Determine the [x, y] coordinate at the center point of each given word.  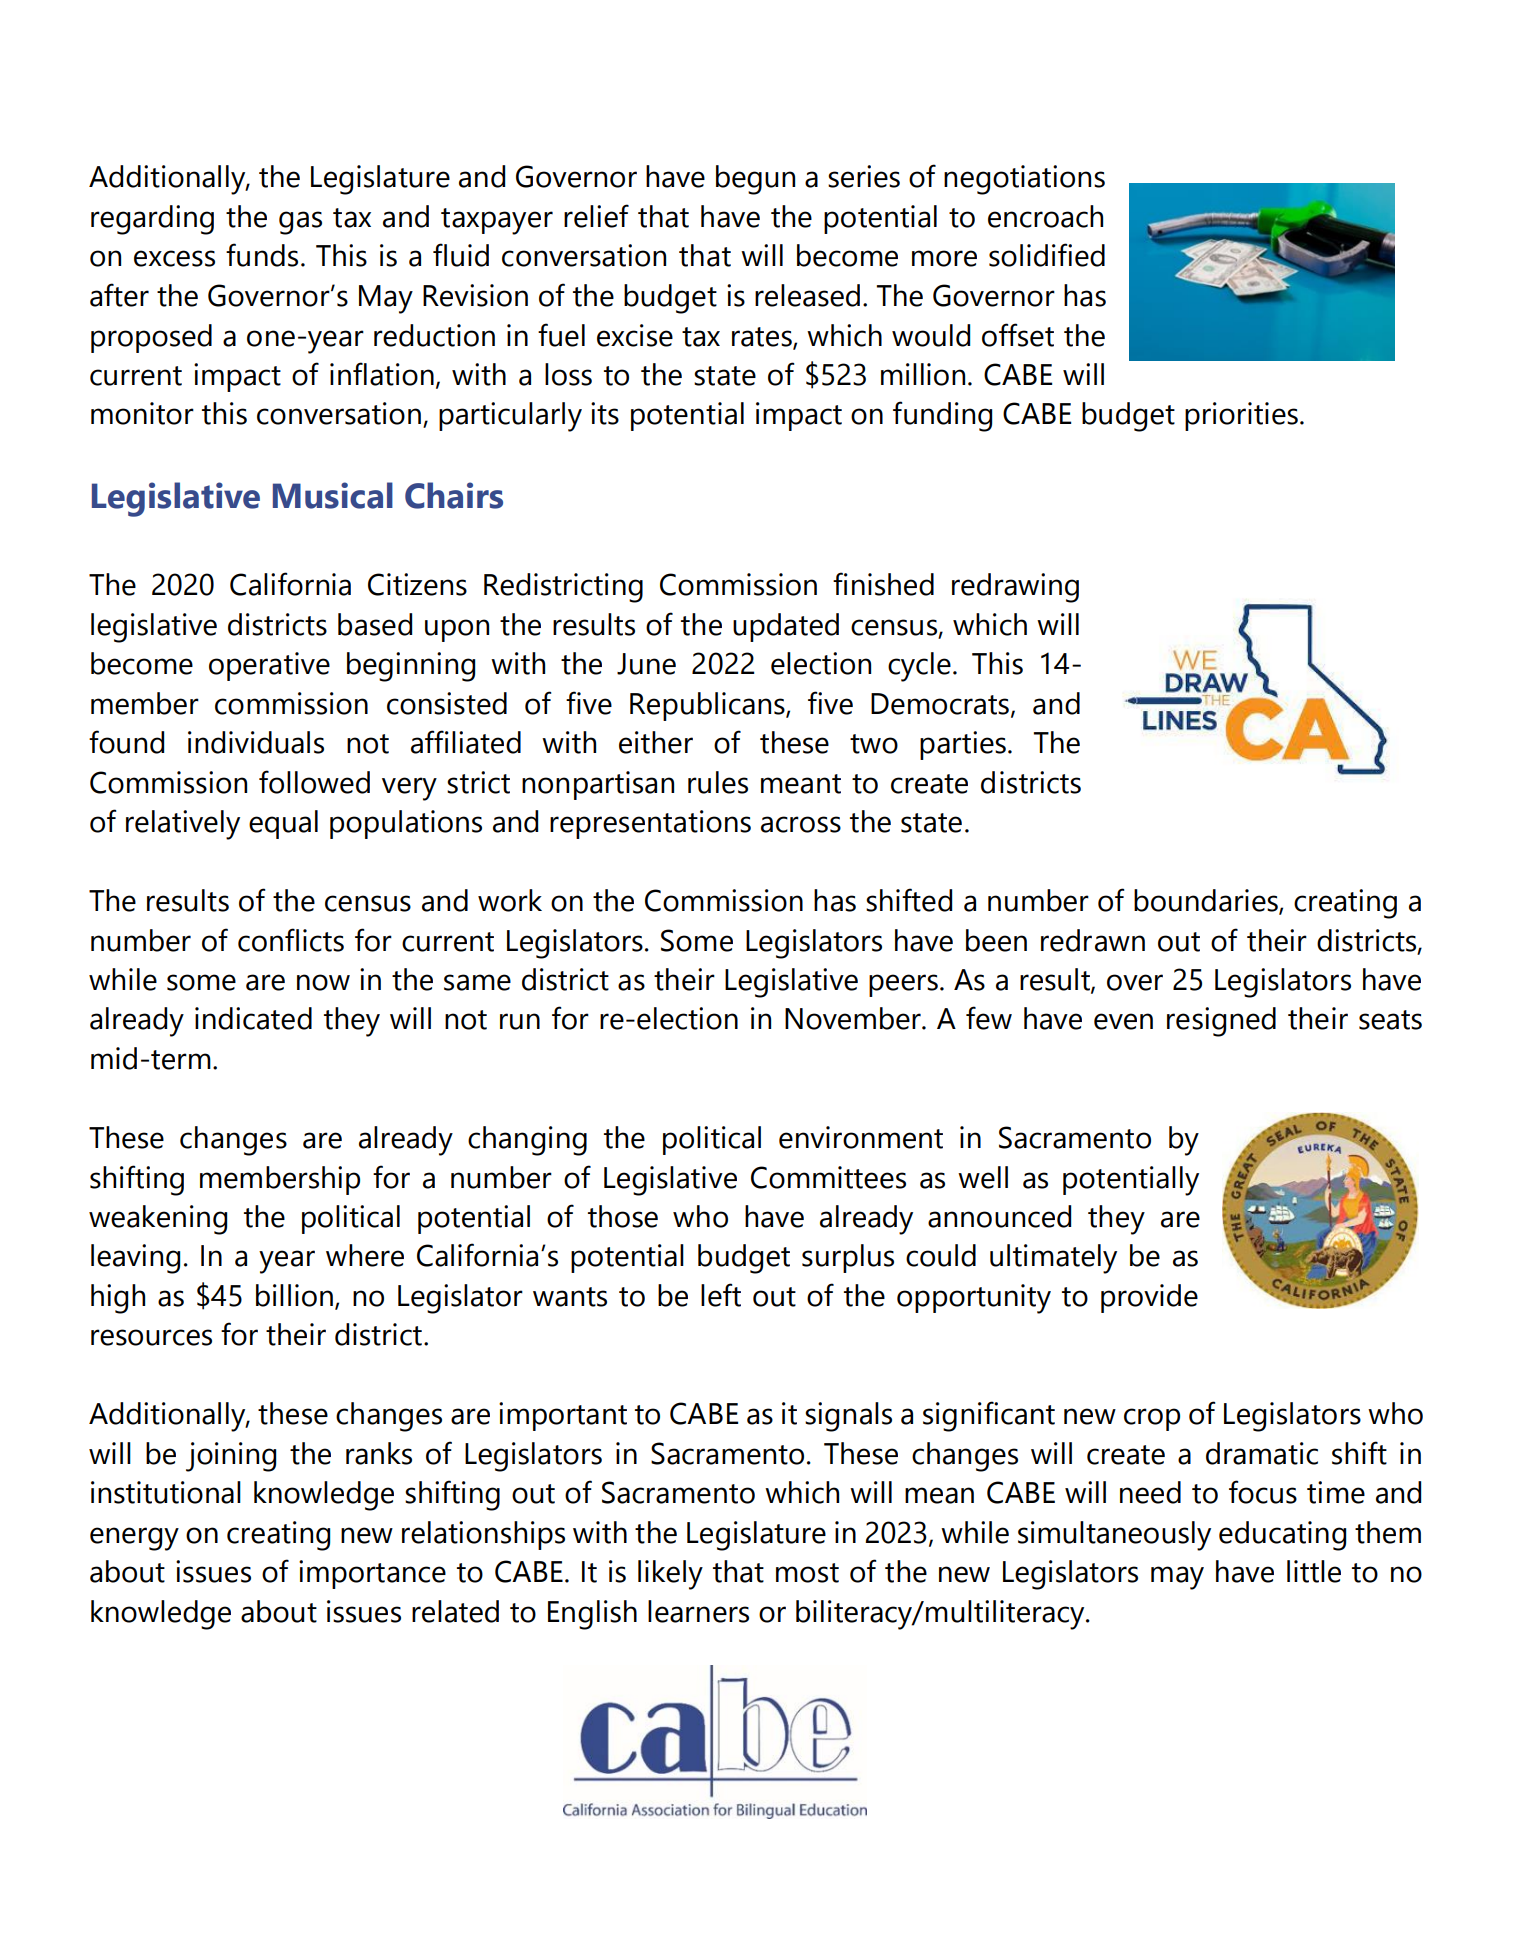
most [807, 1573]
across [801, 824]
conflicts [291, 940]
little [1314, 1571]
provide [1149, 1298]
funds [262, 255]
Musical [333, 495]
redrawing [1015, 588]
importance [372, 1574]
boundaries [1207, 901]
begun [755, 180]
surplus [848, 1258]
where [365, 1255]
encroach [1045, 216]
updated [786, 627]
